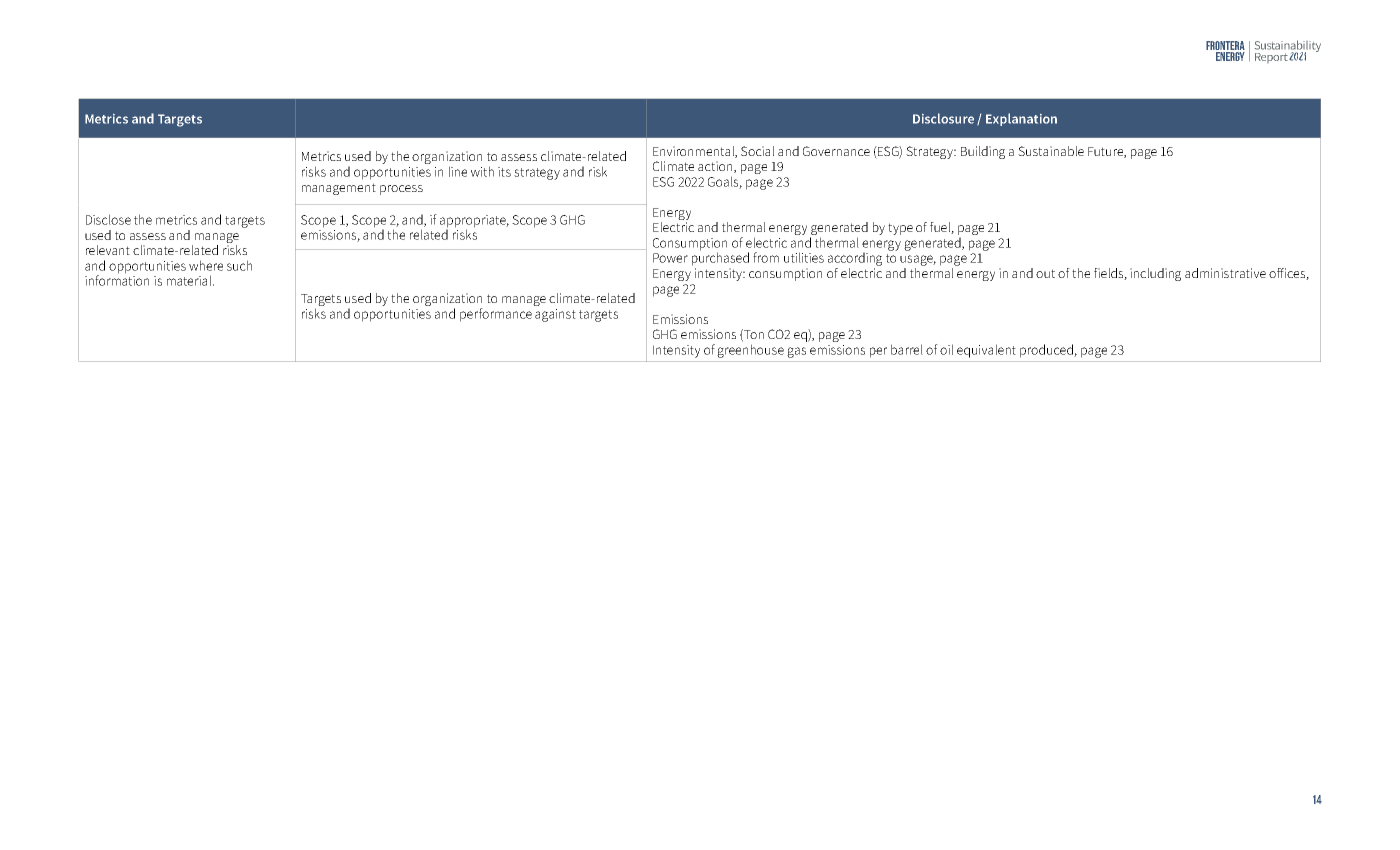 This screenshot has width=1400, height=850. I want to click on action, so click(716, 167).
